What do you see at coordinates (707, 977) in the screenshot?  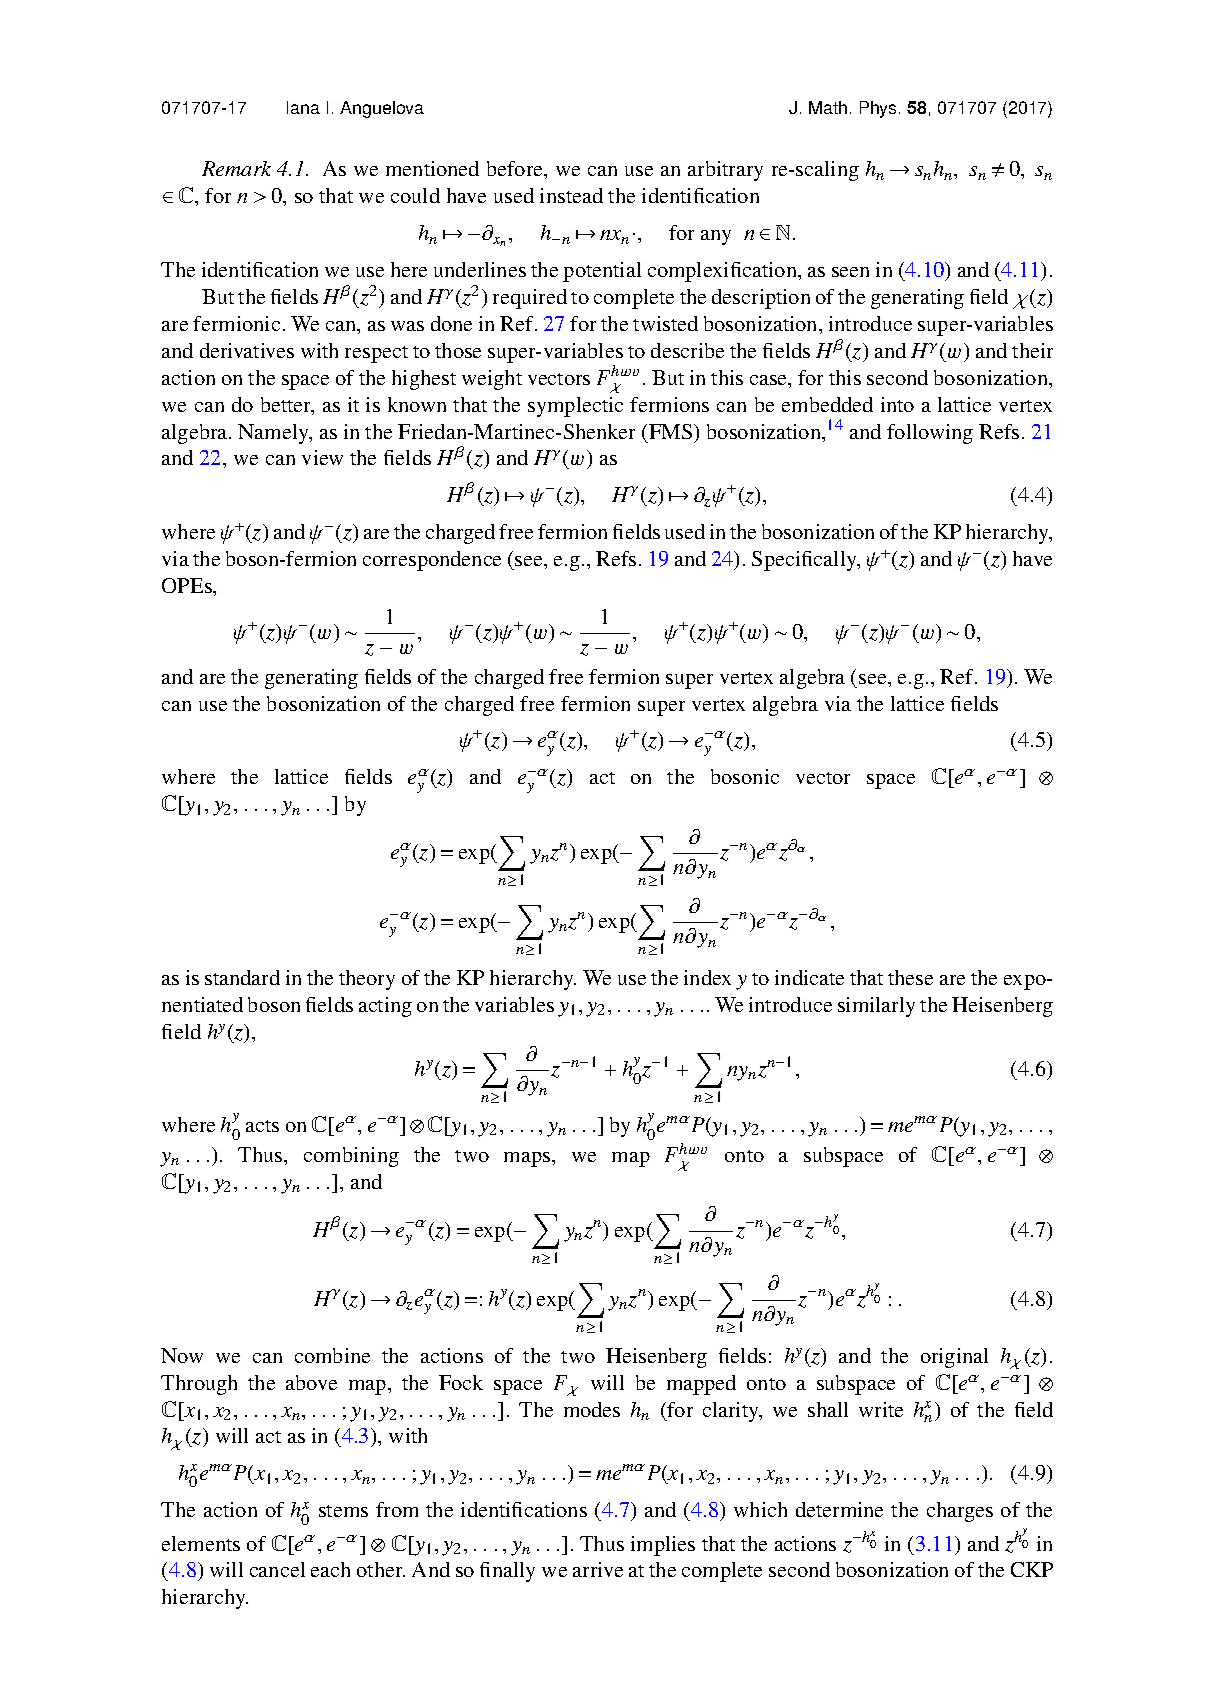 I see `index` at bounding box center [707, 977].
